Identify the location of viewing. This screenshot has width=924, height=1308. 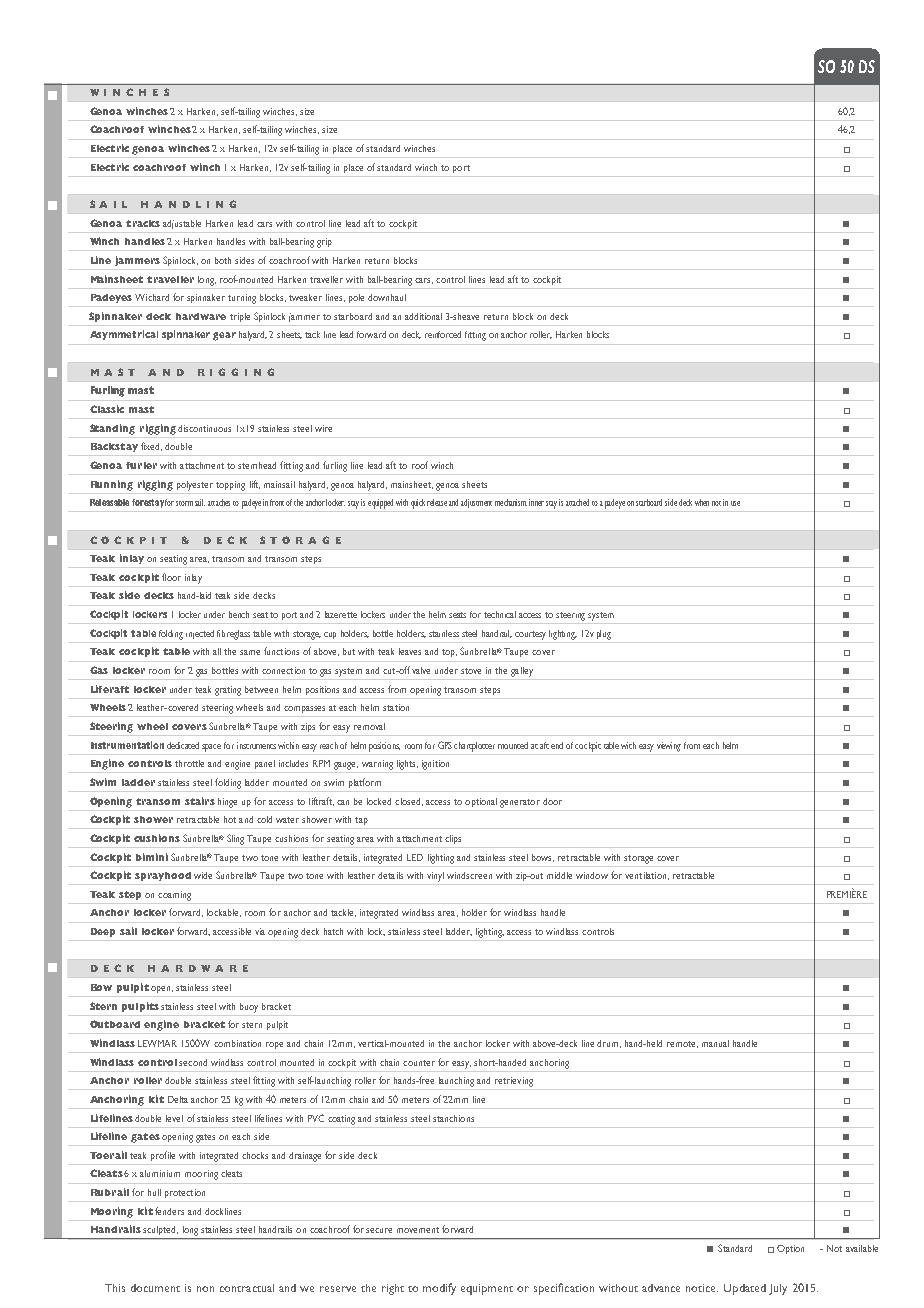
(669, 747).
